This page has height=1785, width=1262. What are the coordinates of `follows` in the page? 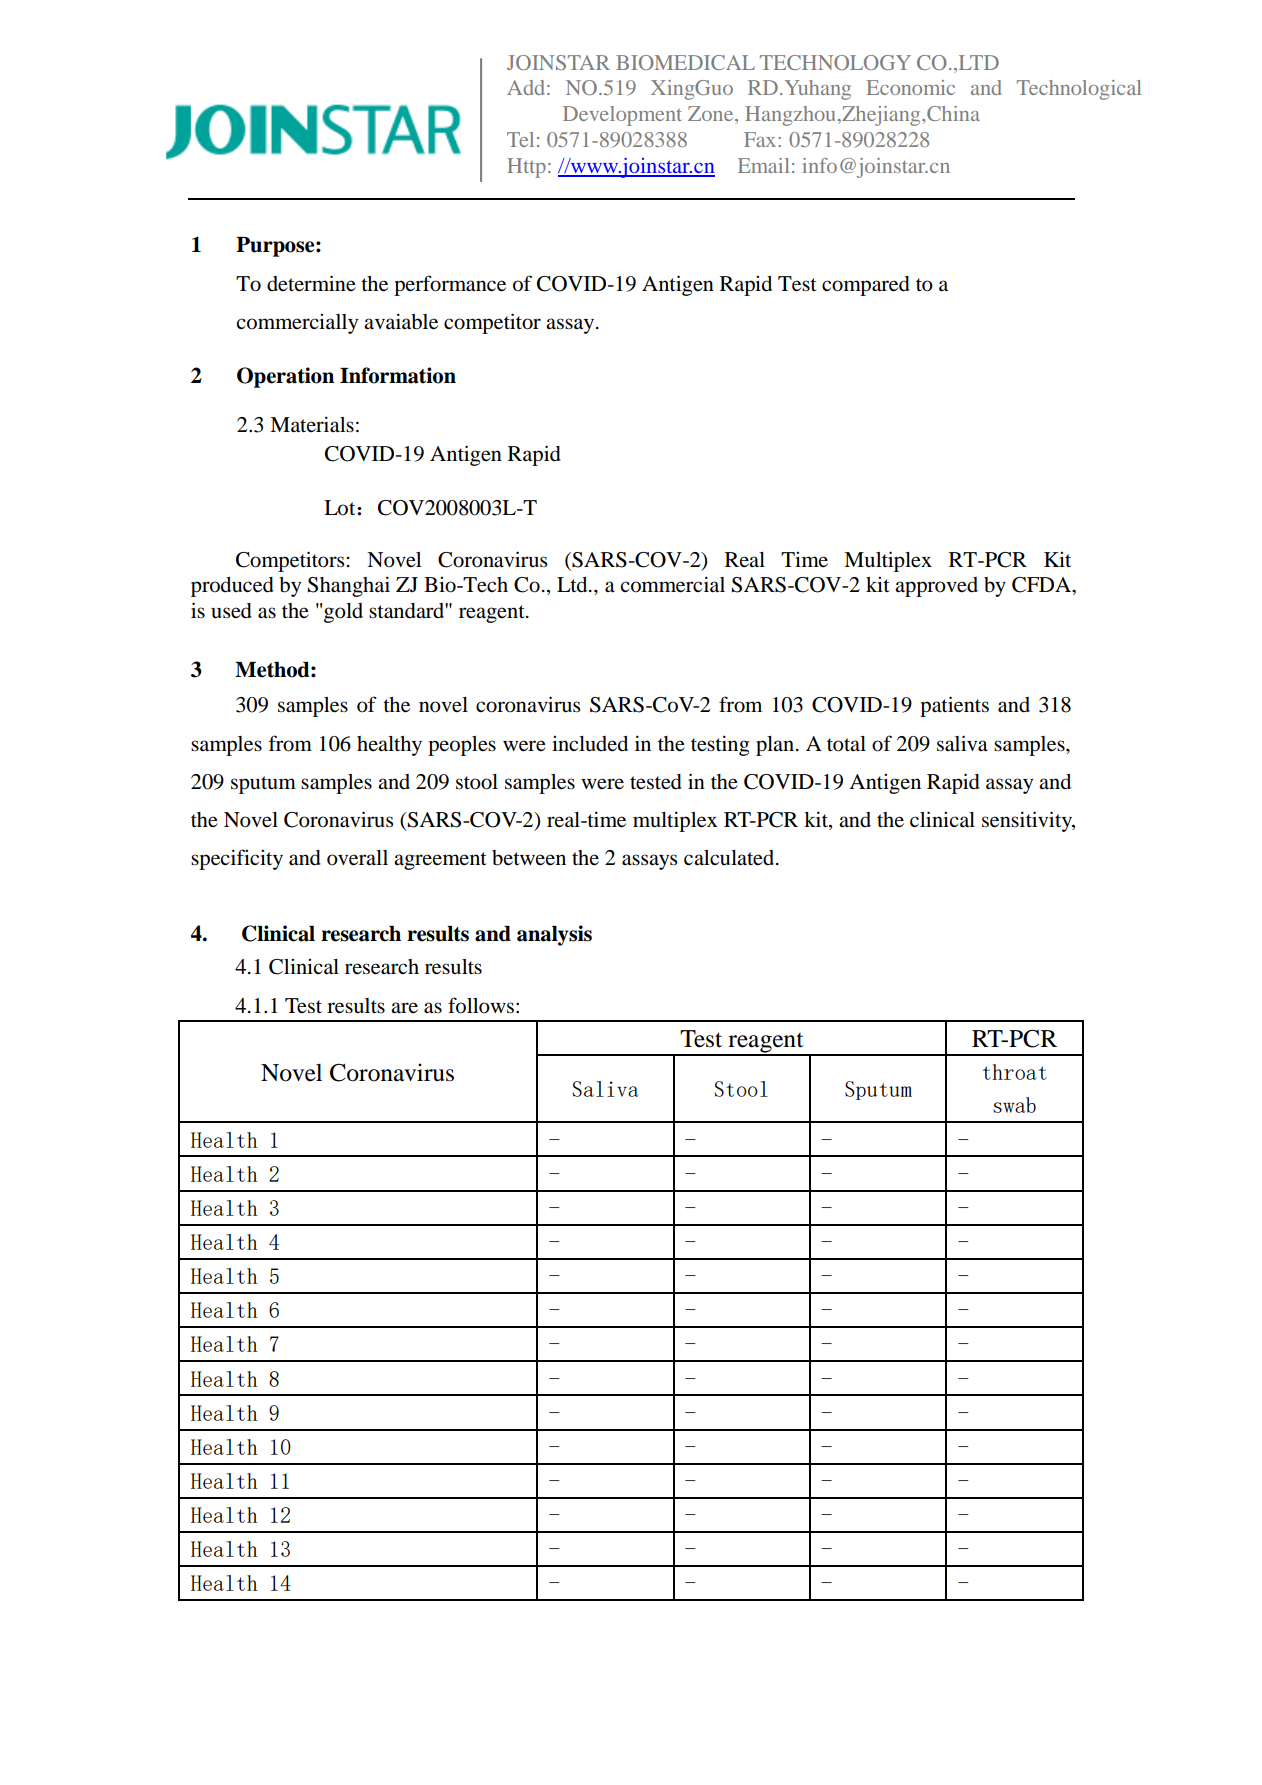 It's located at (481, 1005).
